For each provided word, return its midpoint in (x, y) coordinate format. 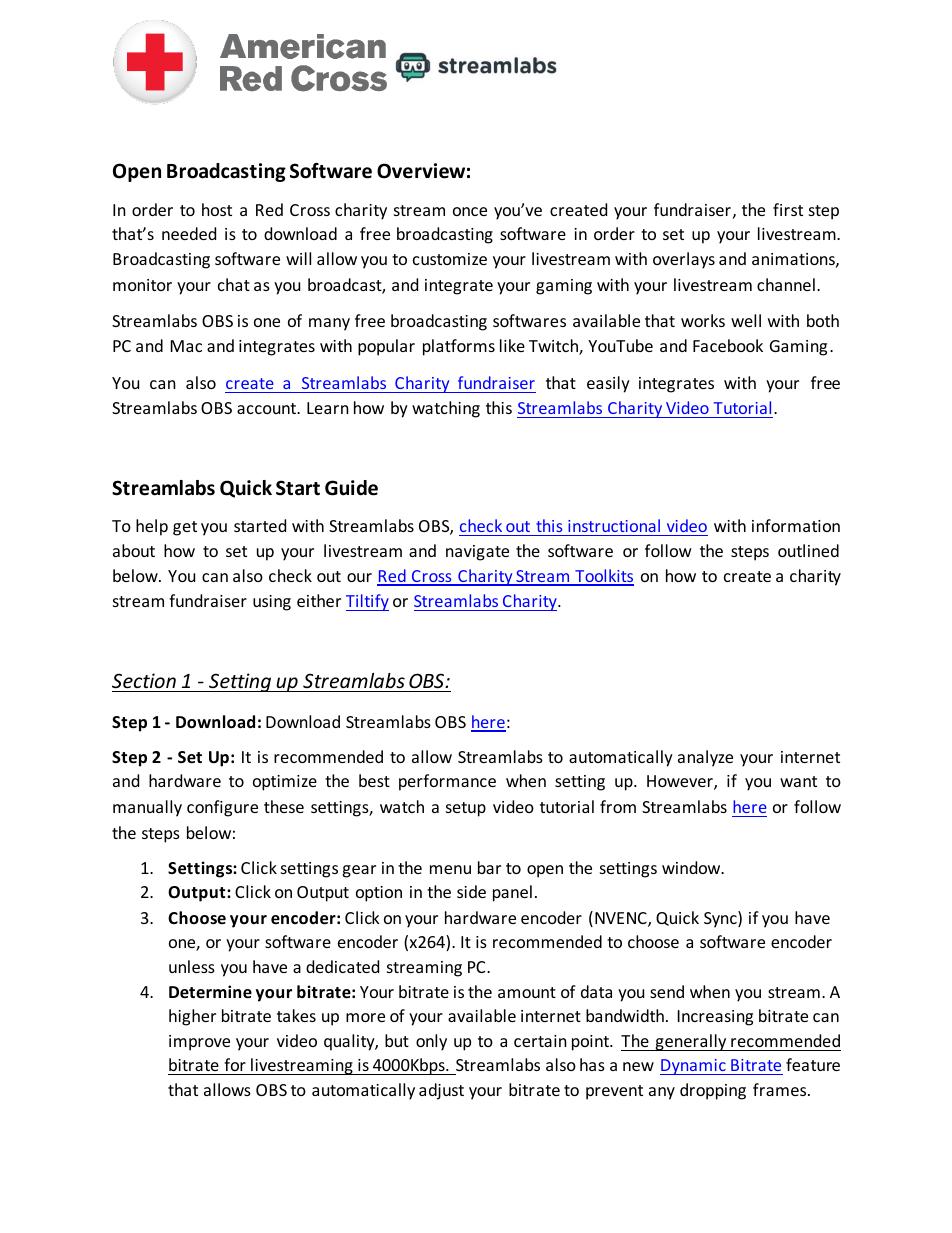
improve (199, 1043)
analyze (705, 758)
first (788, 209)
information (796, 525)
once (470, 211)
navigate (477, 553)
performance (447, 782)
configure (222, 808)
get (185, 528)
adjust (441, 1091)
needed (189, 233)
